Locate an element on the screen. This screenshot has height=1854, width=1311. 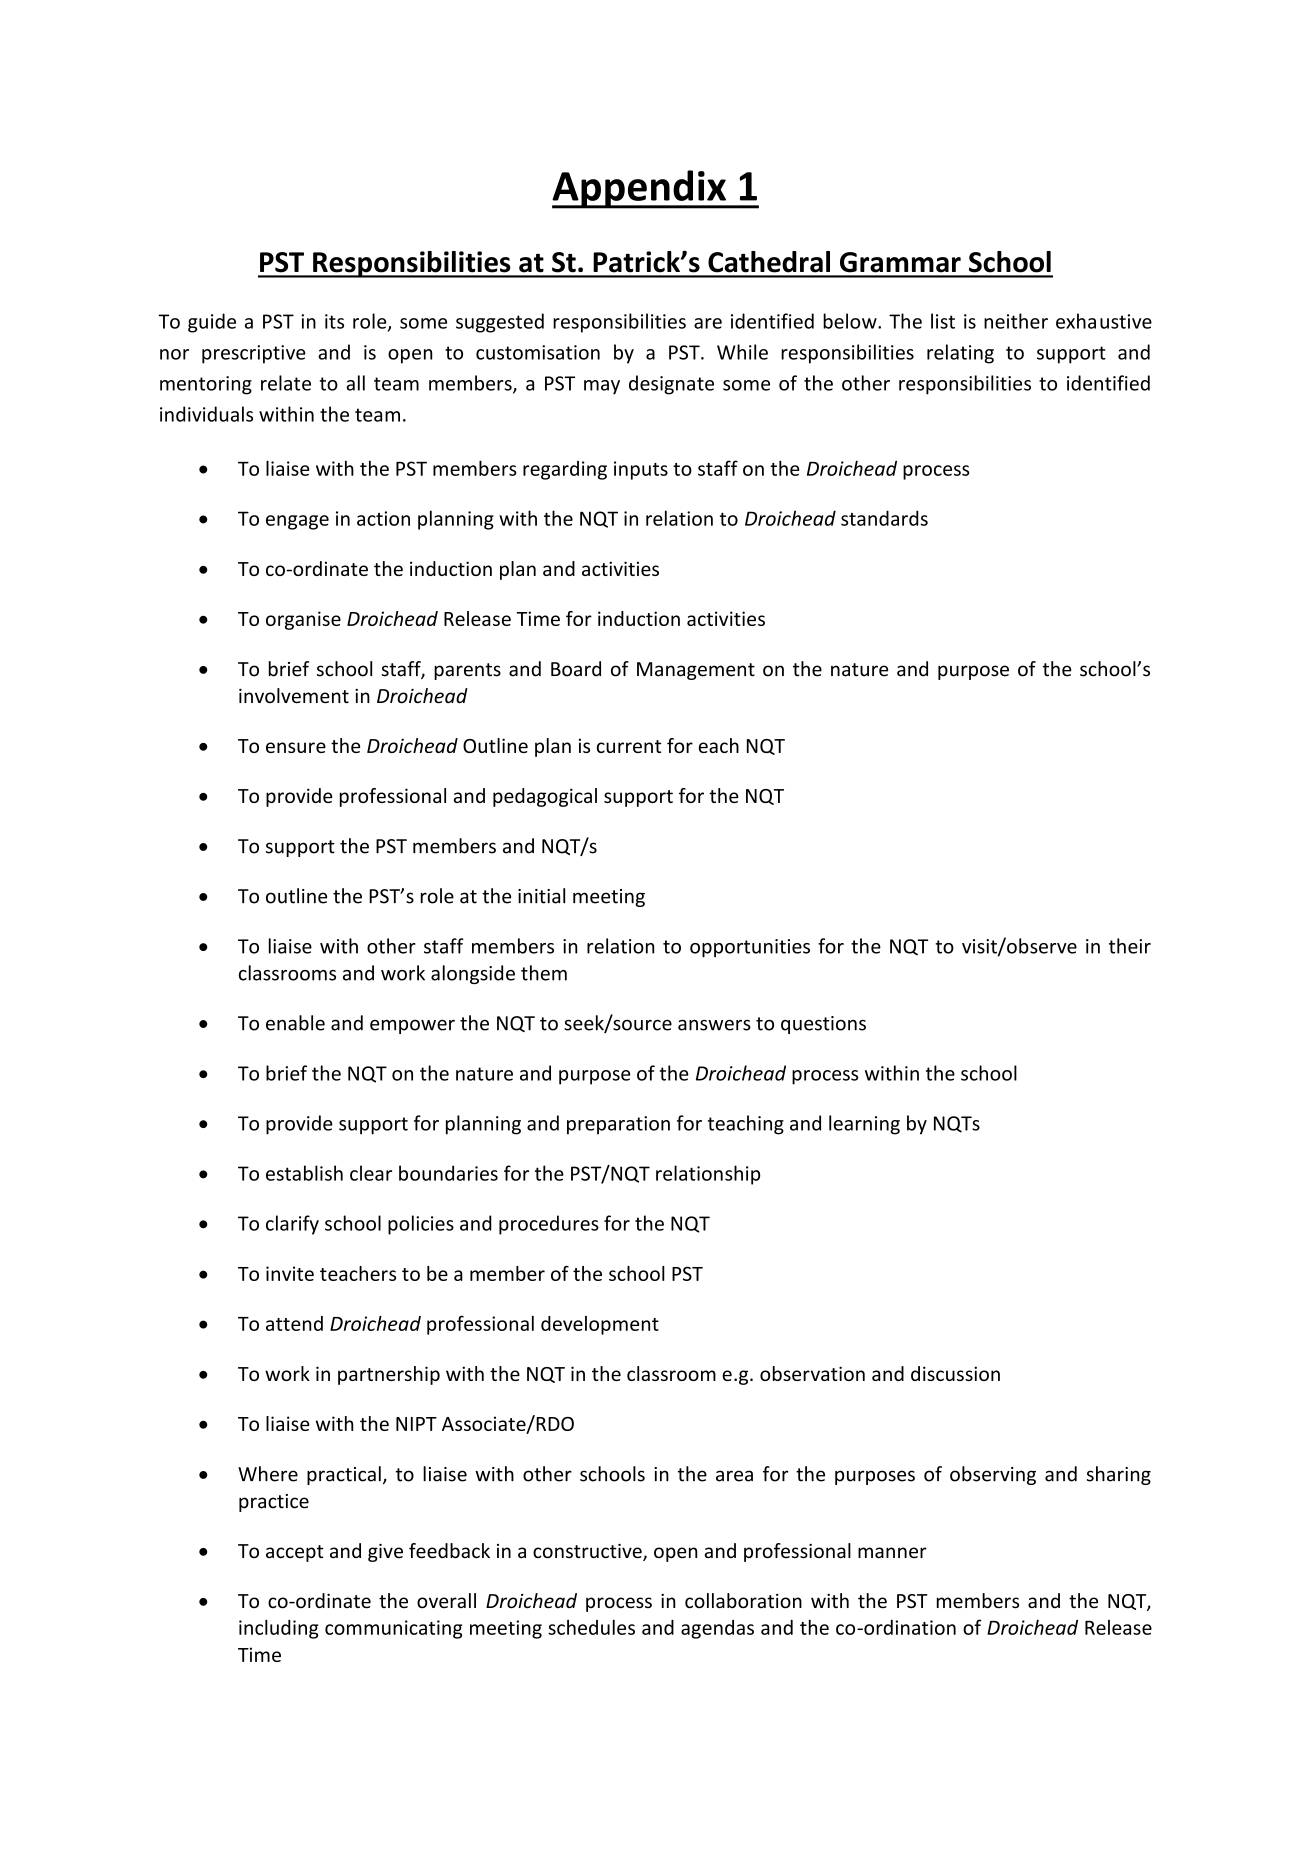
attend is located at coordinates (294, 1323).
